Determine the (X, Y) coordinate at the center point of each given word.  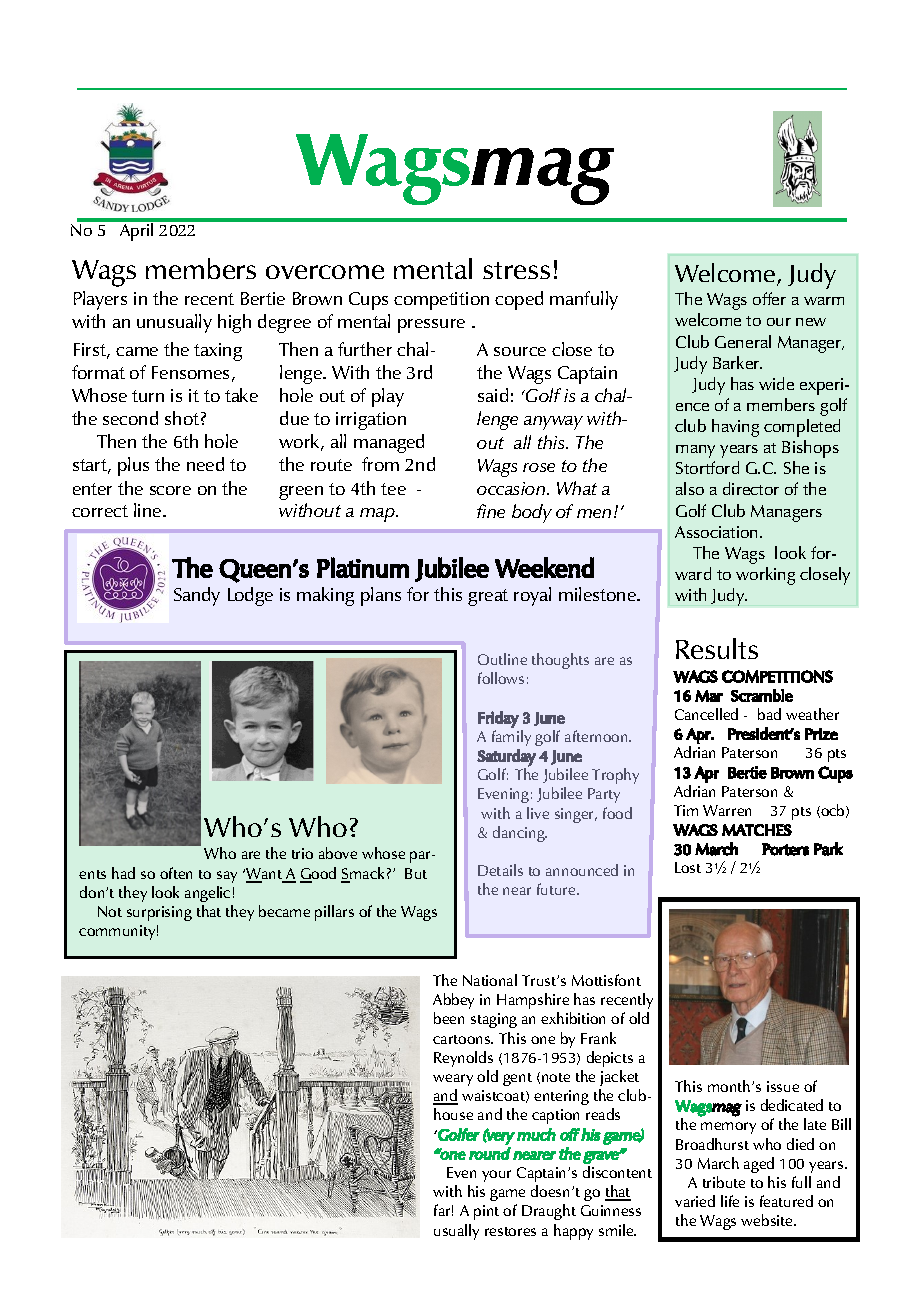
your (496, 1176)
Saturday (506, 758)
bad (769, 714)
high (234, 323)
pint (486, 1212)
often (176, 873)
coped (519, 300)
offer (769, 298)
